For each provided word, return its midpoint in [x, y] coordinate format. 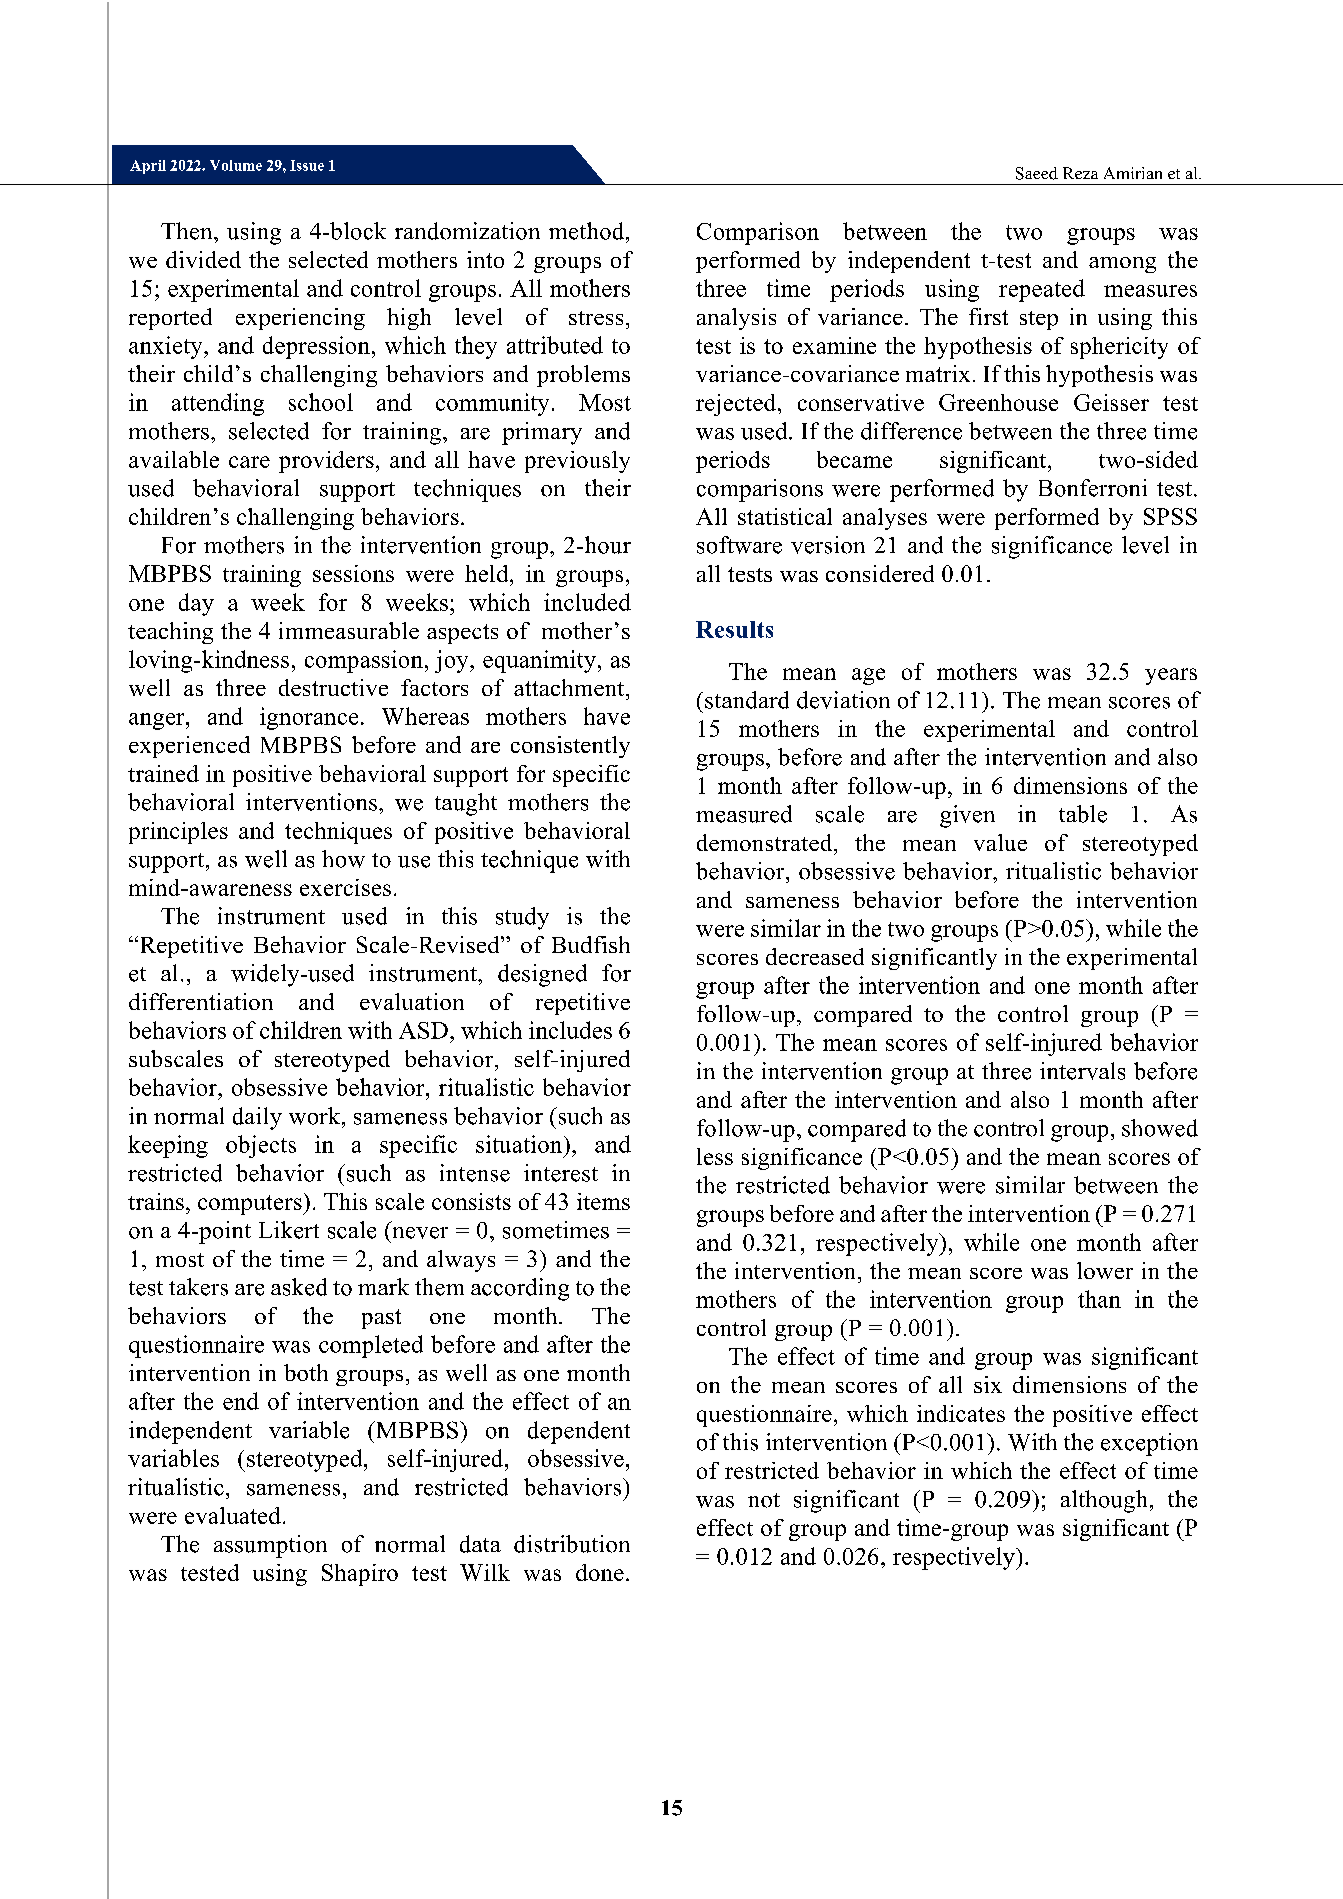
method [588, 231]
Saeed [1037, 173]
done [600, 1572]
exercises [345, 887]
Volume [236, 165]
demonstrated [766, 842]
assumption [270, 1546]
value [1000, 842]
